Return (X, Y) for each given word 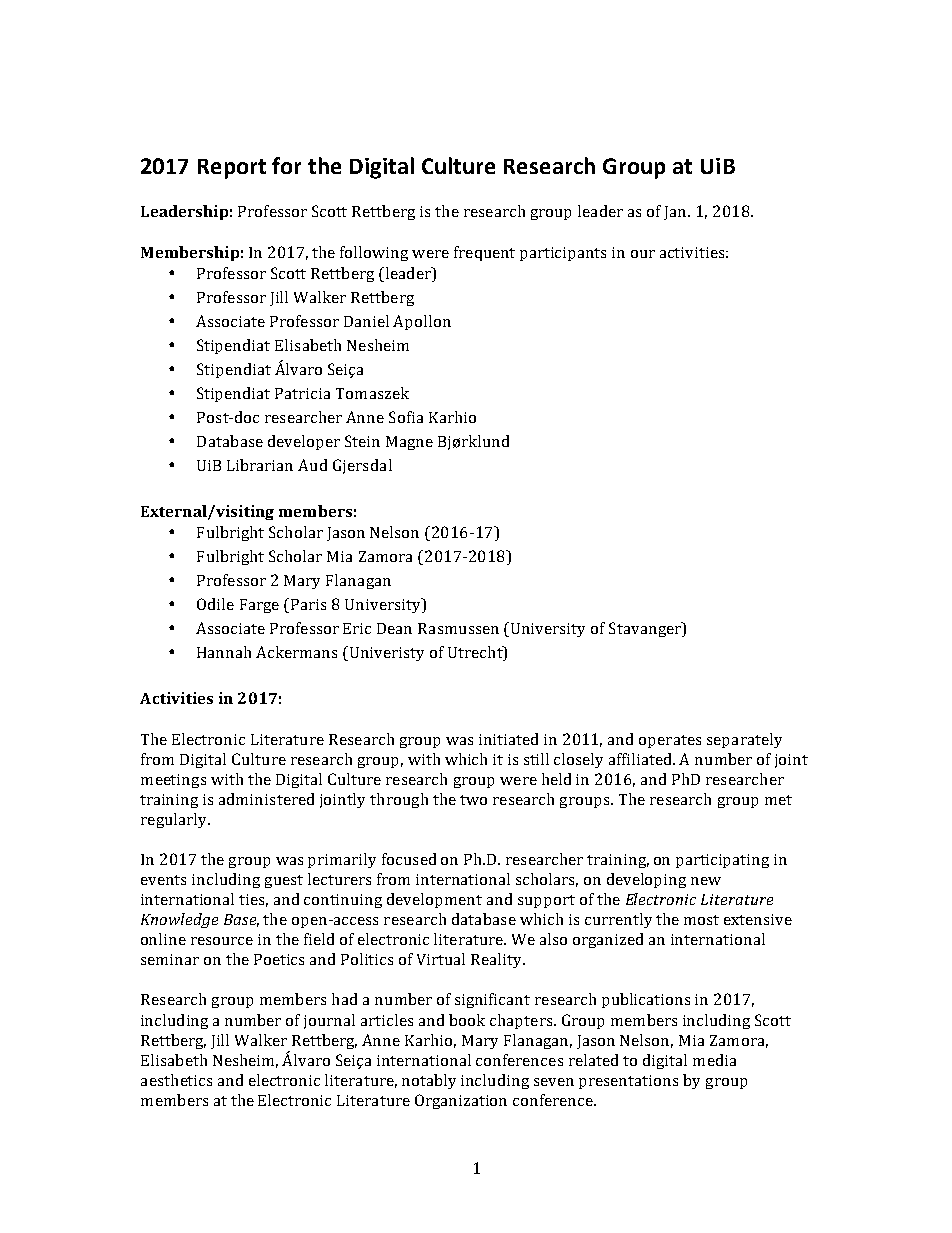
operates (670, 741)
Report (232, 169)
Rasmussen (458, 628)
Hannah (224, 652)
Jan (677, 213)
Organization (461, 1101)
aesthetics (176, 1080)
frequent (484, 253)
